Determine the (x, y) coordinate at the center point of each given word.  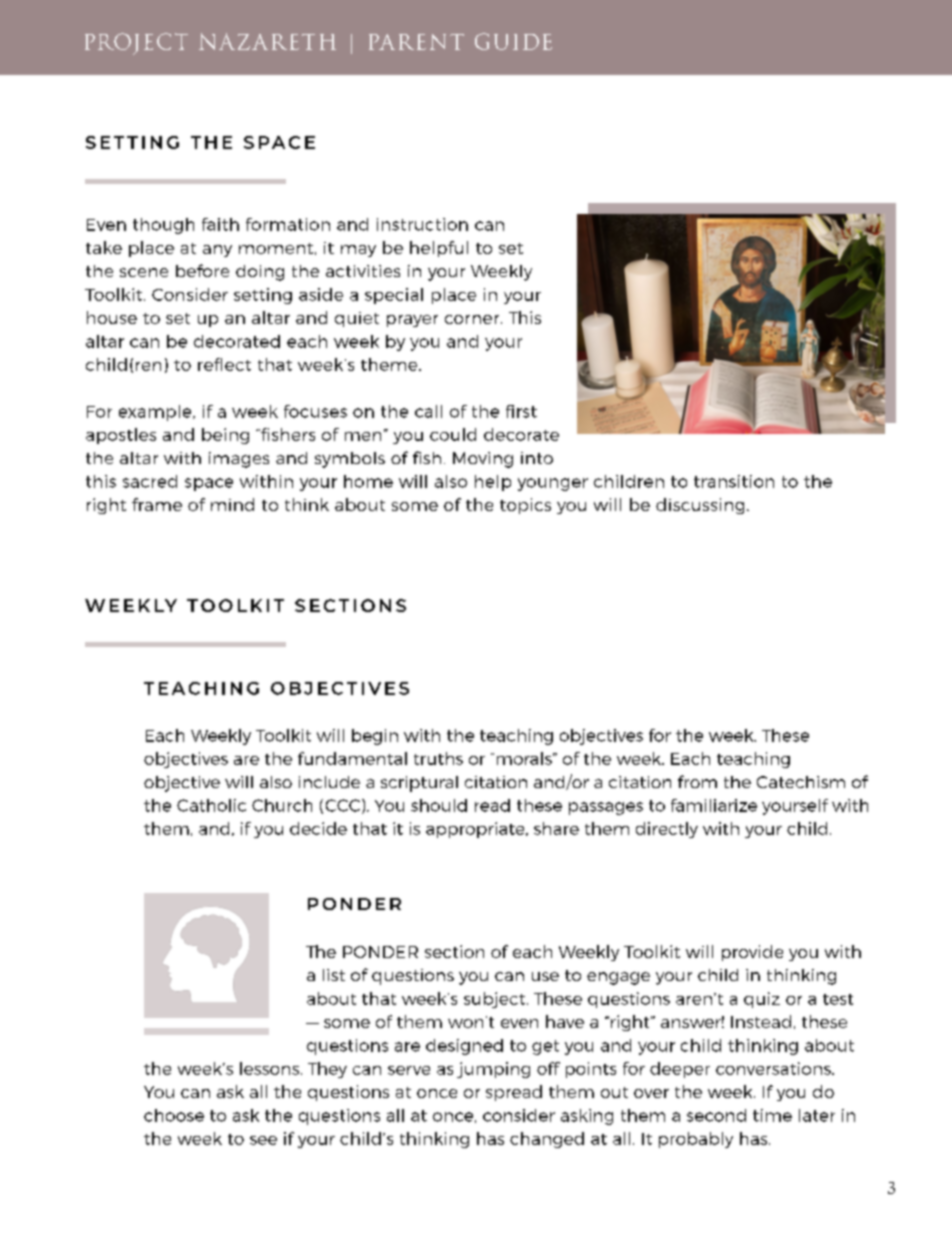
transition (734, 481)
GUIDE (513, 41)
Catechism (801, 782)
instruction (422, 224)
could (453, 434)
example (156, 413)
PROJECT (136, 44)
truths (438, 758)
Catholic (211, 805)
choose (174, 1115)
